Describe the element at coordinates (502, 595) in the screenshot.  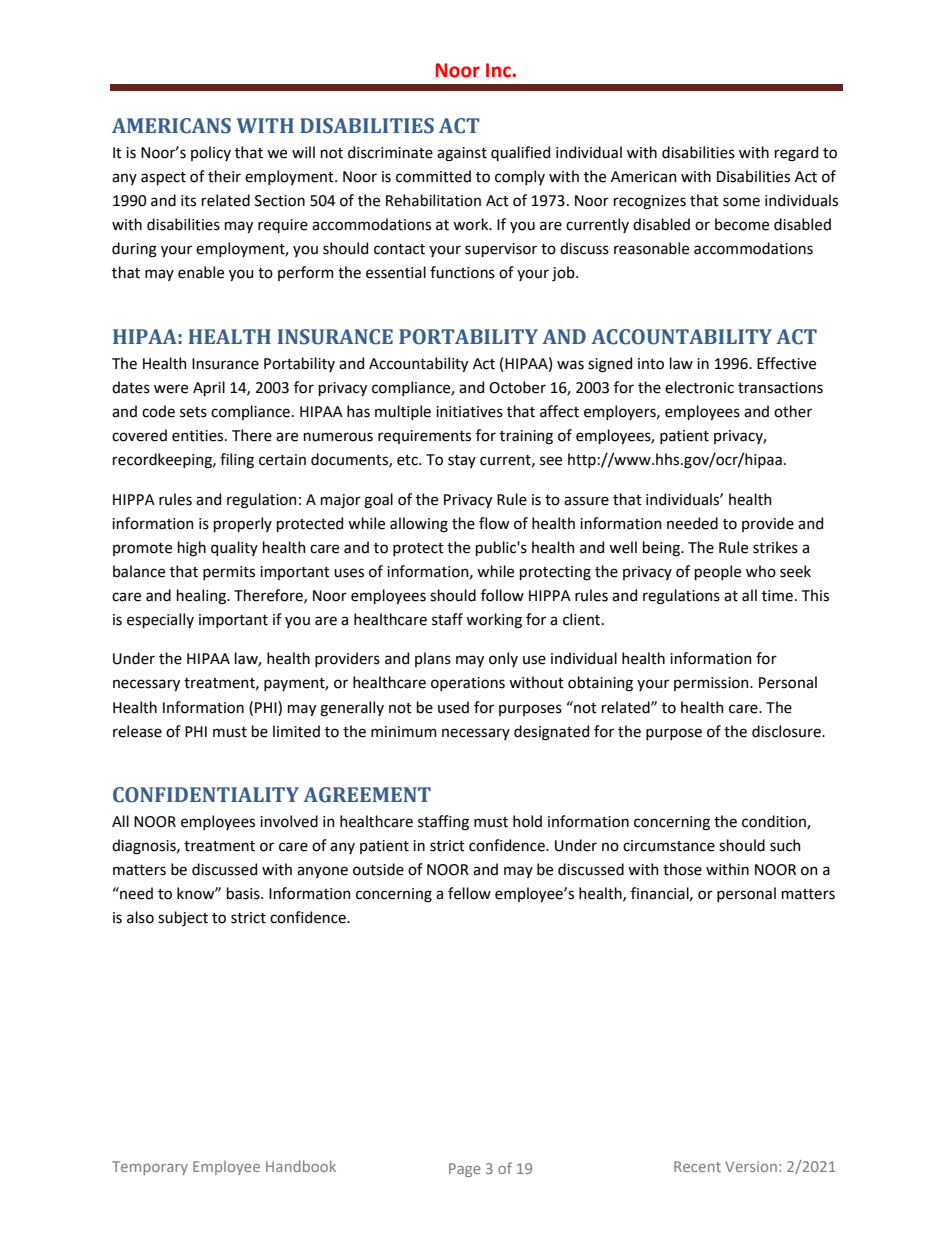
I see `follow` at that location.
